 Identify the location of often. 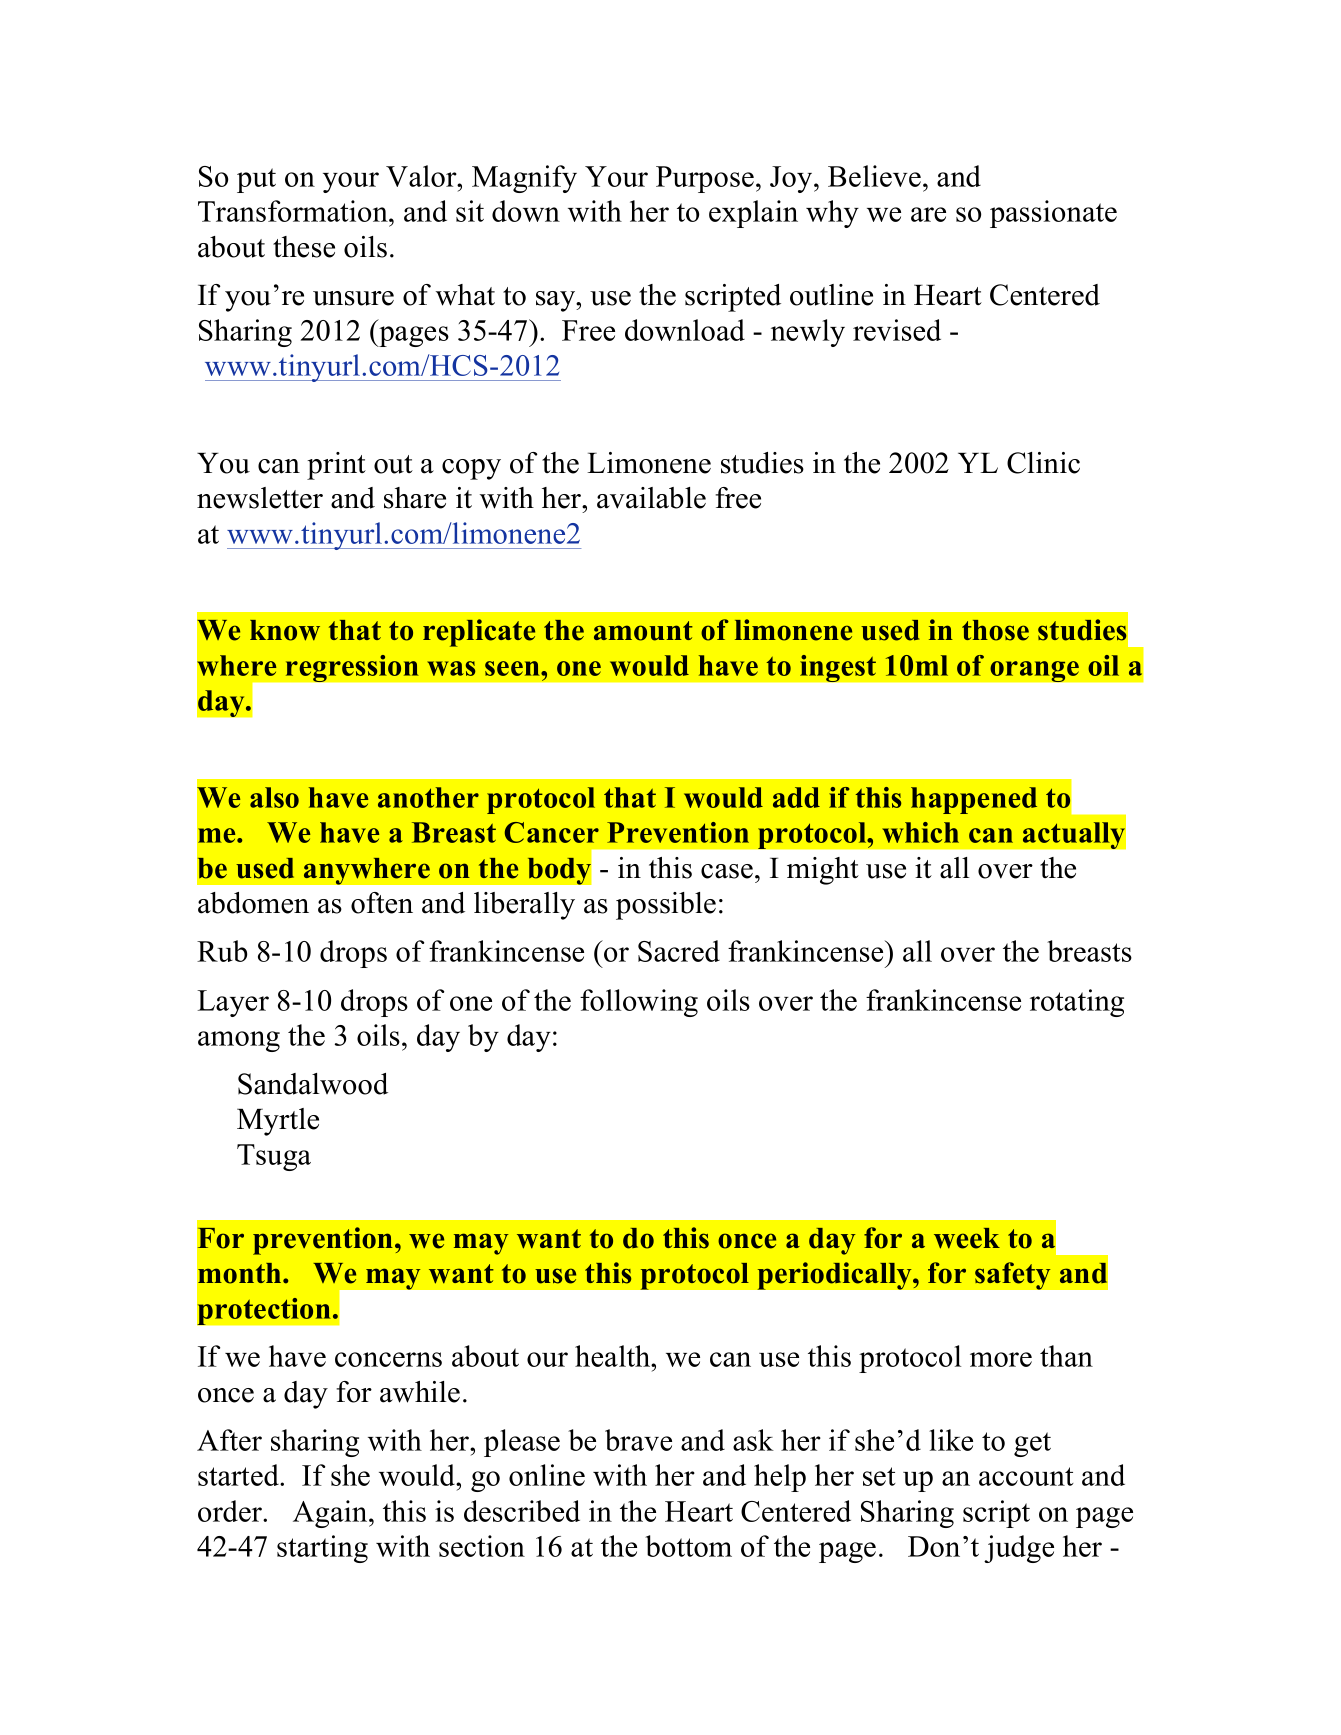
(382, 903).
